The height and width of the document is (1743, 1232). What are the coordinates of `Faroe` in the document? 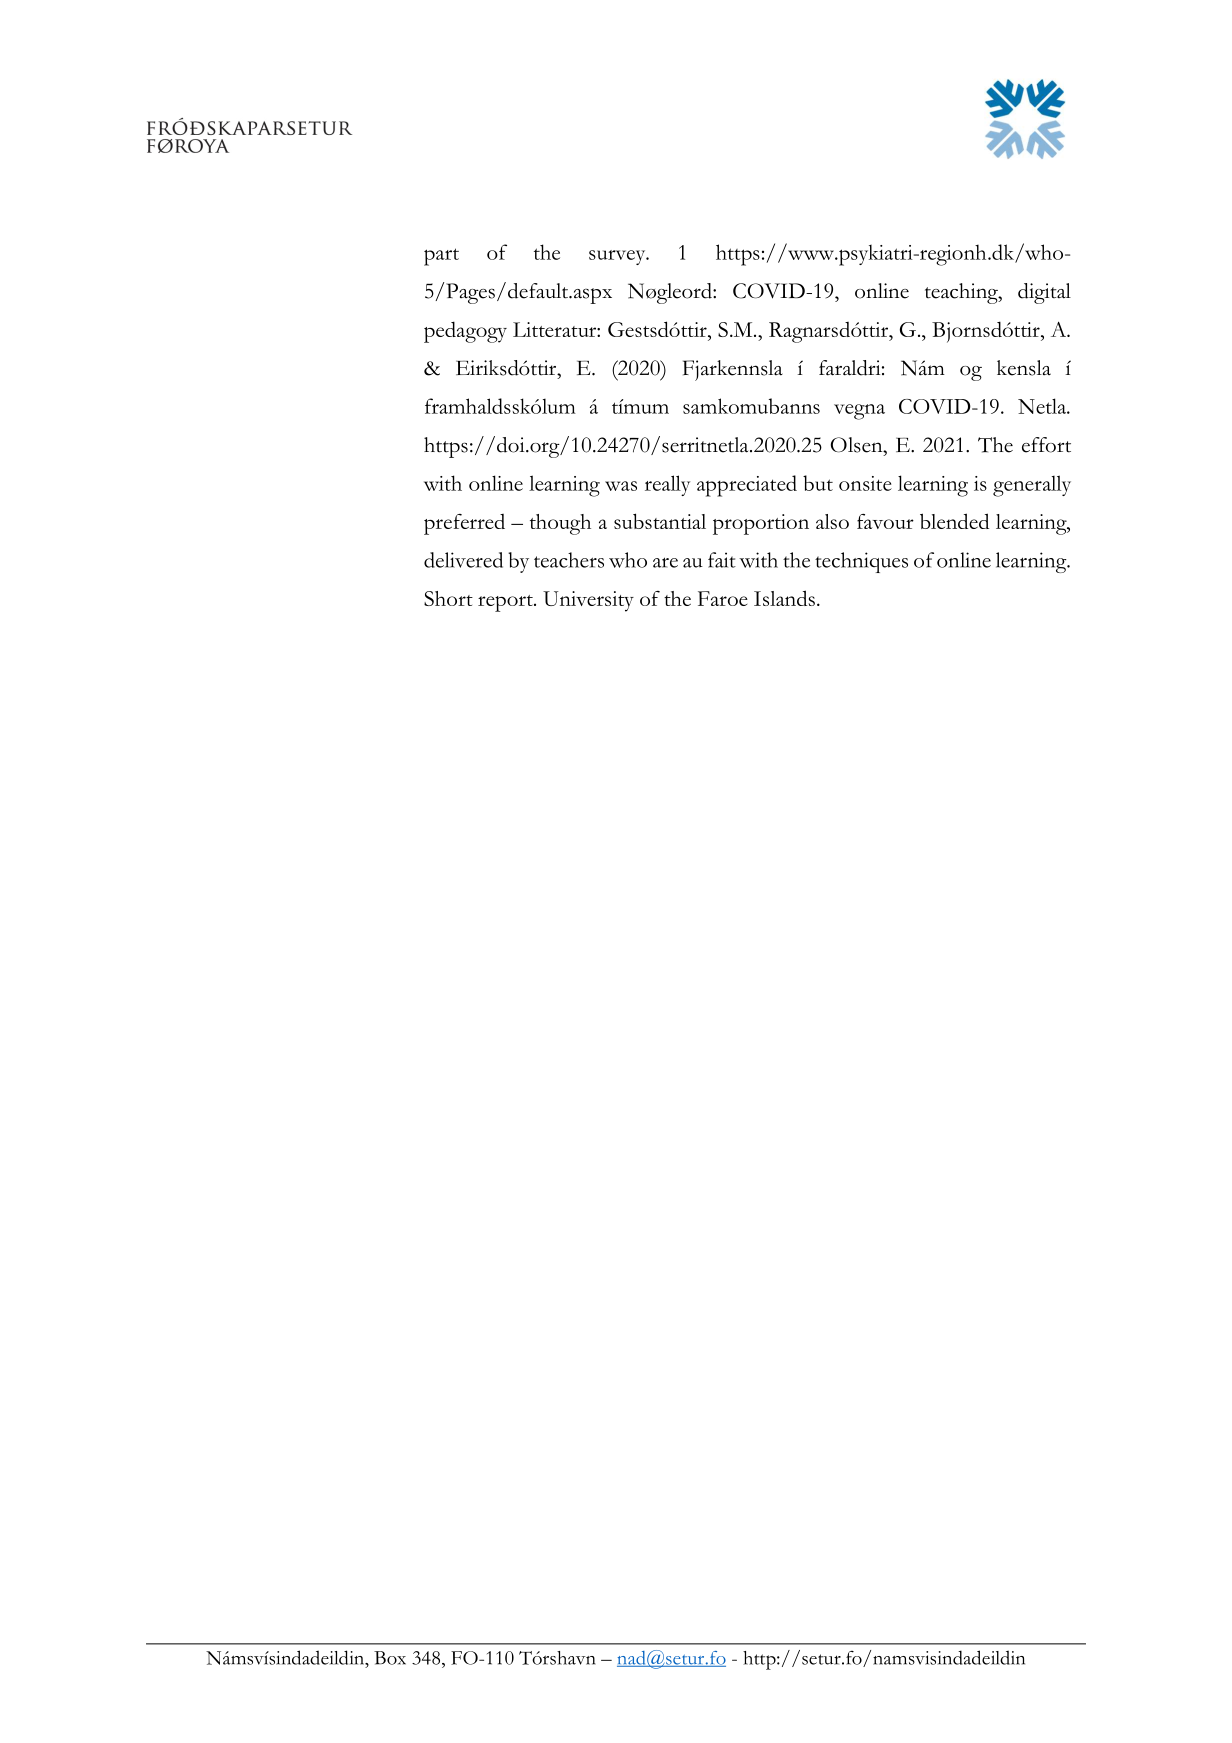 It's located at (723, 598).
